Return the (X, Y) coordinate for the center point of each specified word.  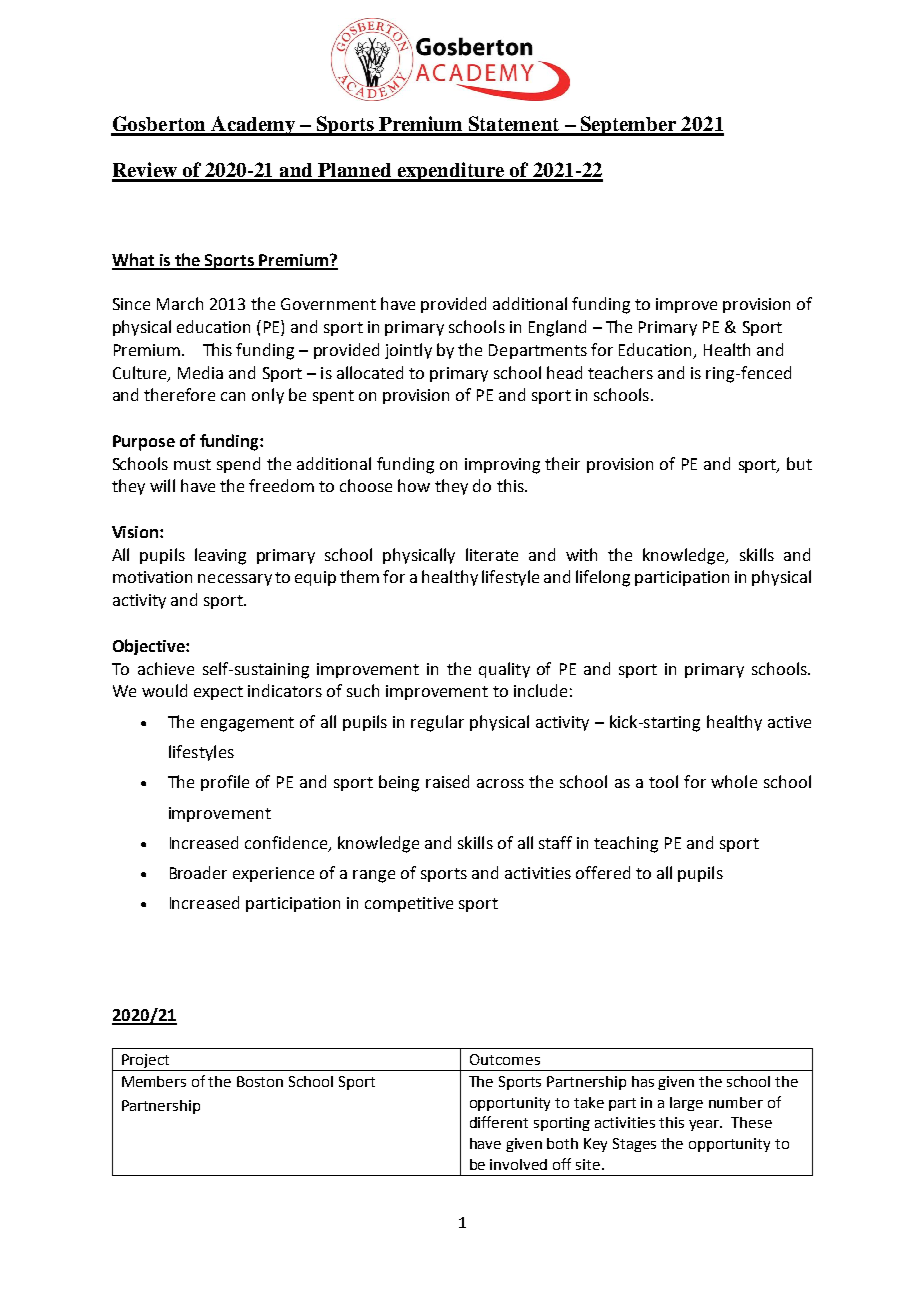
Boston (260, 1081)
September (629, 126)
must (192, 464)
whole (734, 781)
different (499, 1122)
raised (447, 781)
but (799, 463)
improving (502, 466)
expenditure (451, 172)
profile (225, 783)
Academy (253, 126)
